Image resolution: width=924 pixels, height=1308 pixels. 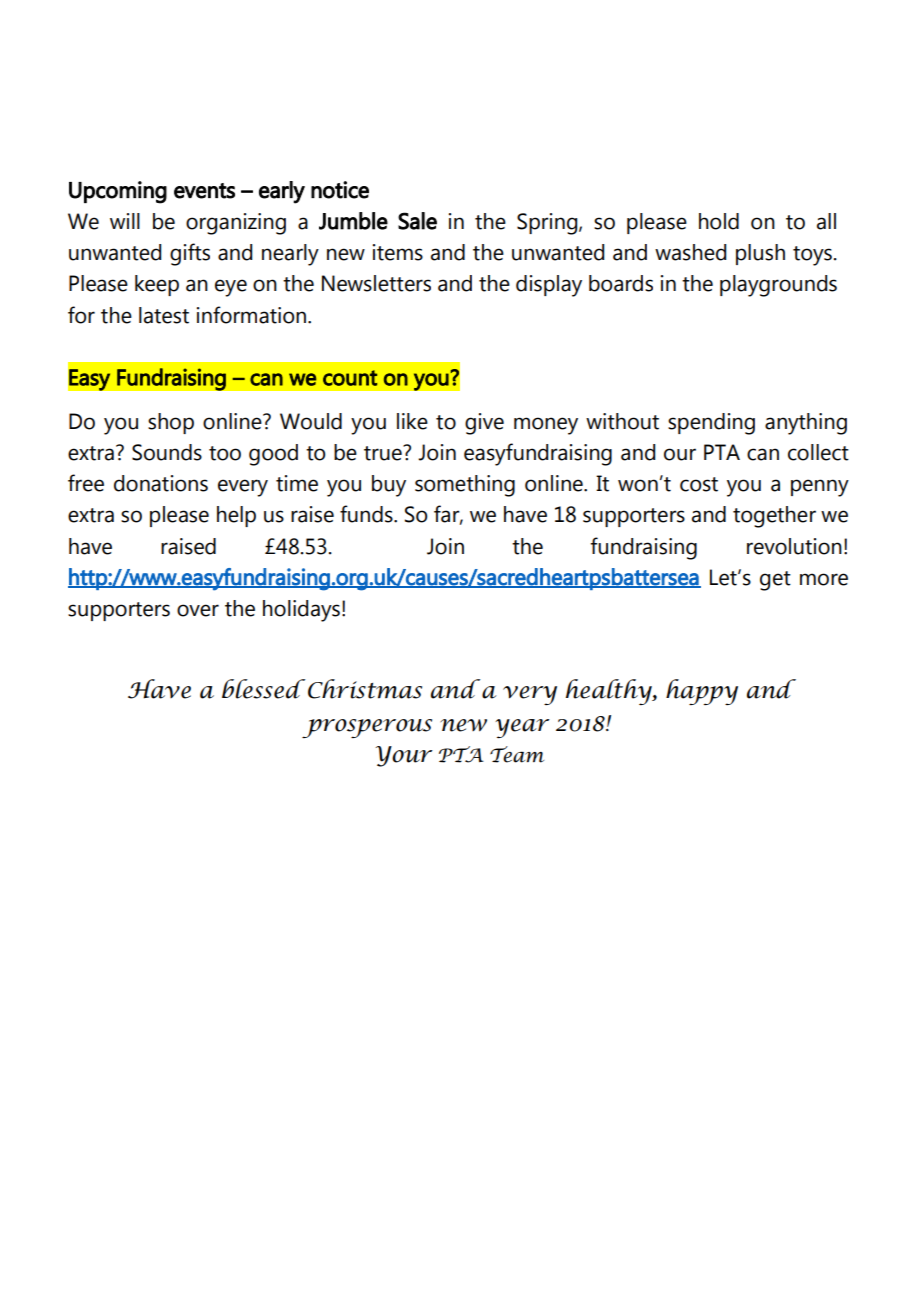 What do you see at coordinates (367, 728) in the screenshot?
I see `prosperous` at bounding box center [367, 728].
